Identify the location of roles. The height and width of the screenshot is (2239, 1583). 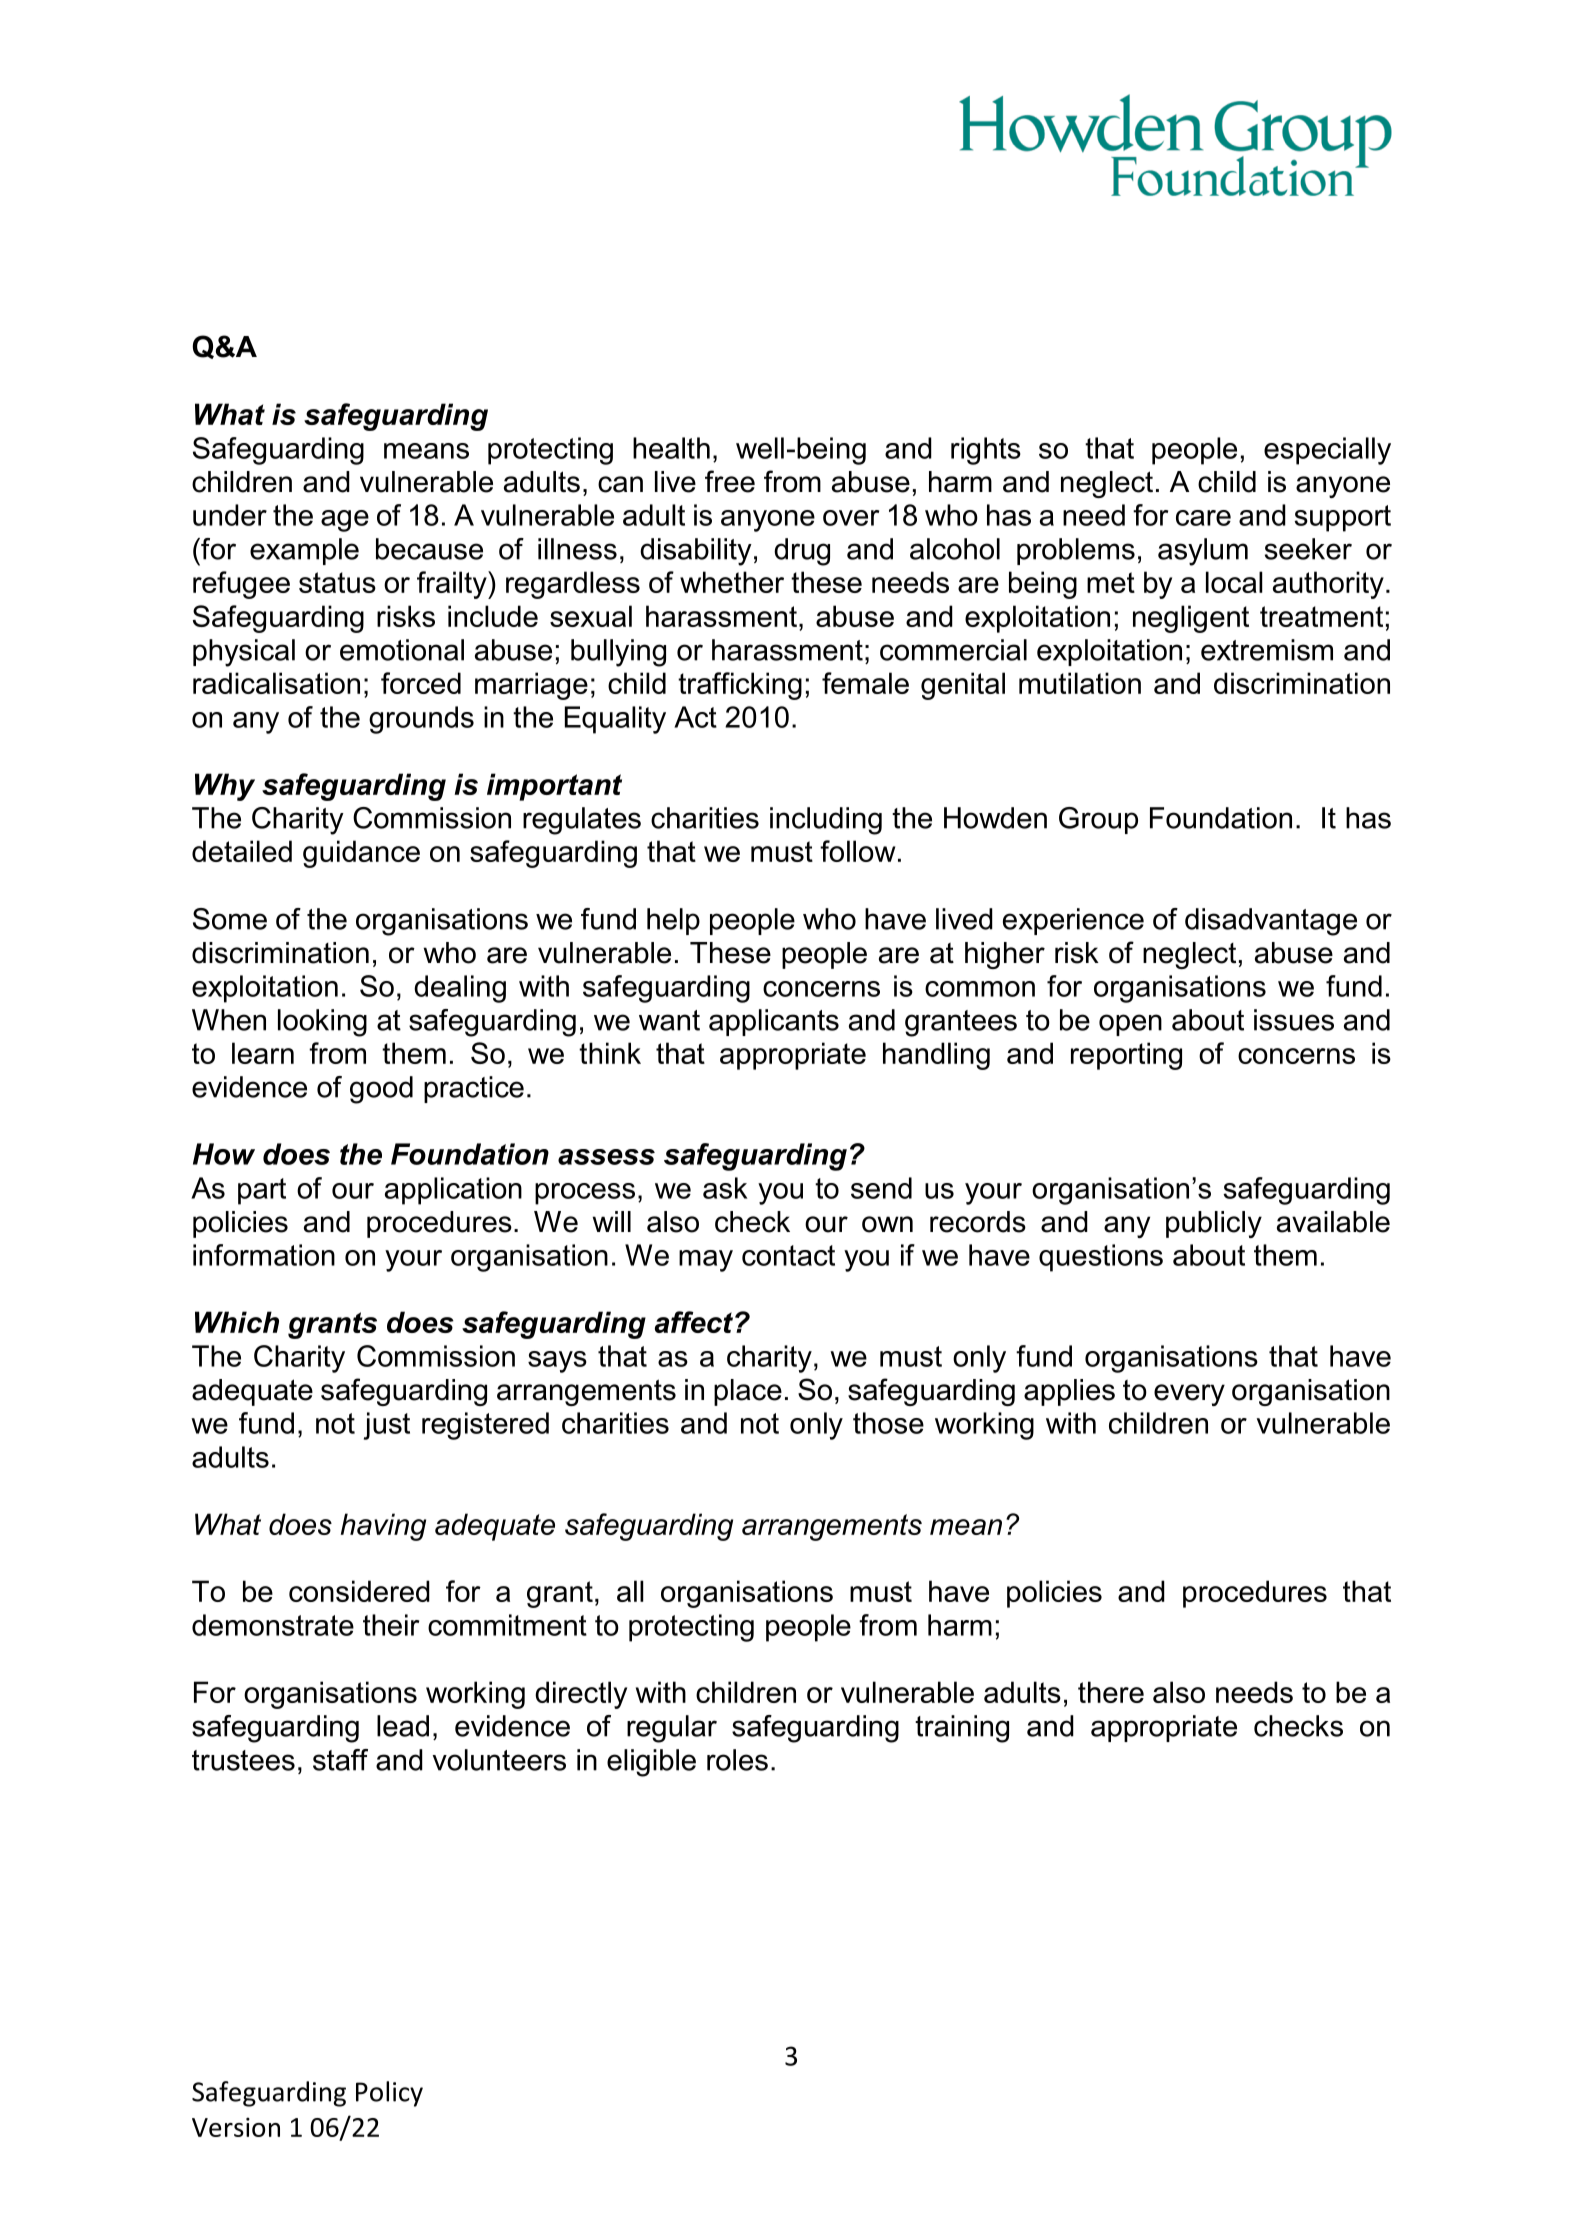
(737, 1760).
